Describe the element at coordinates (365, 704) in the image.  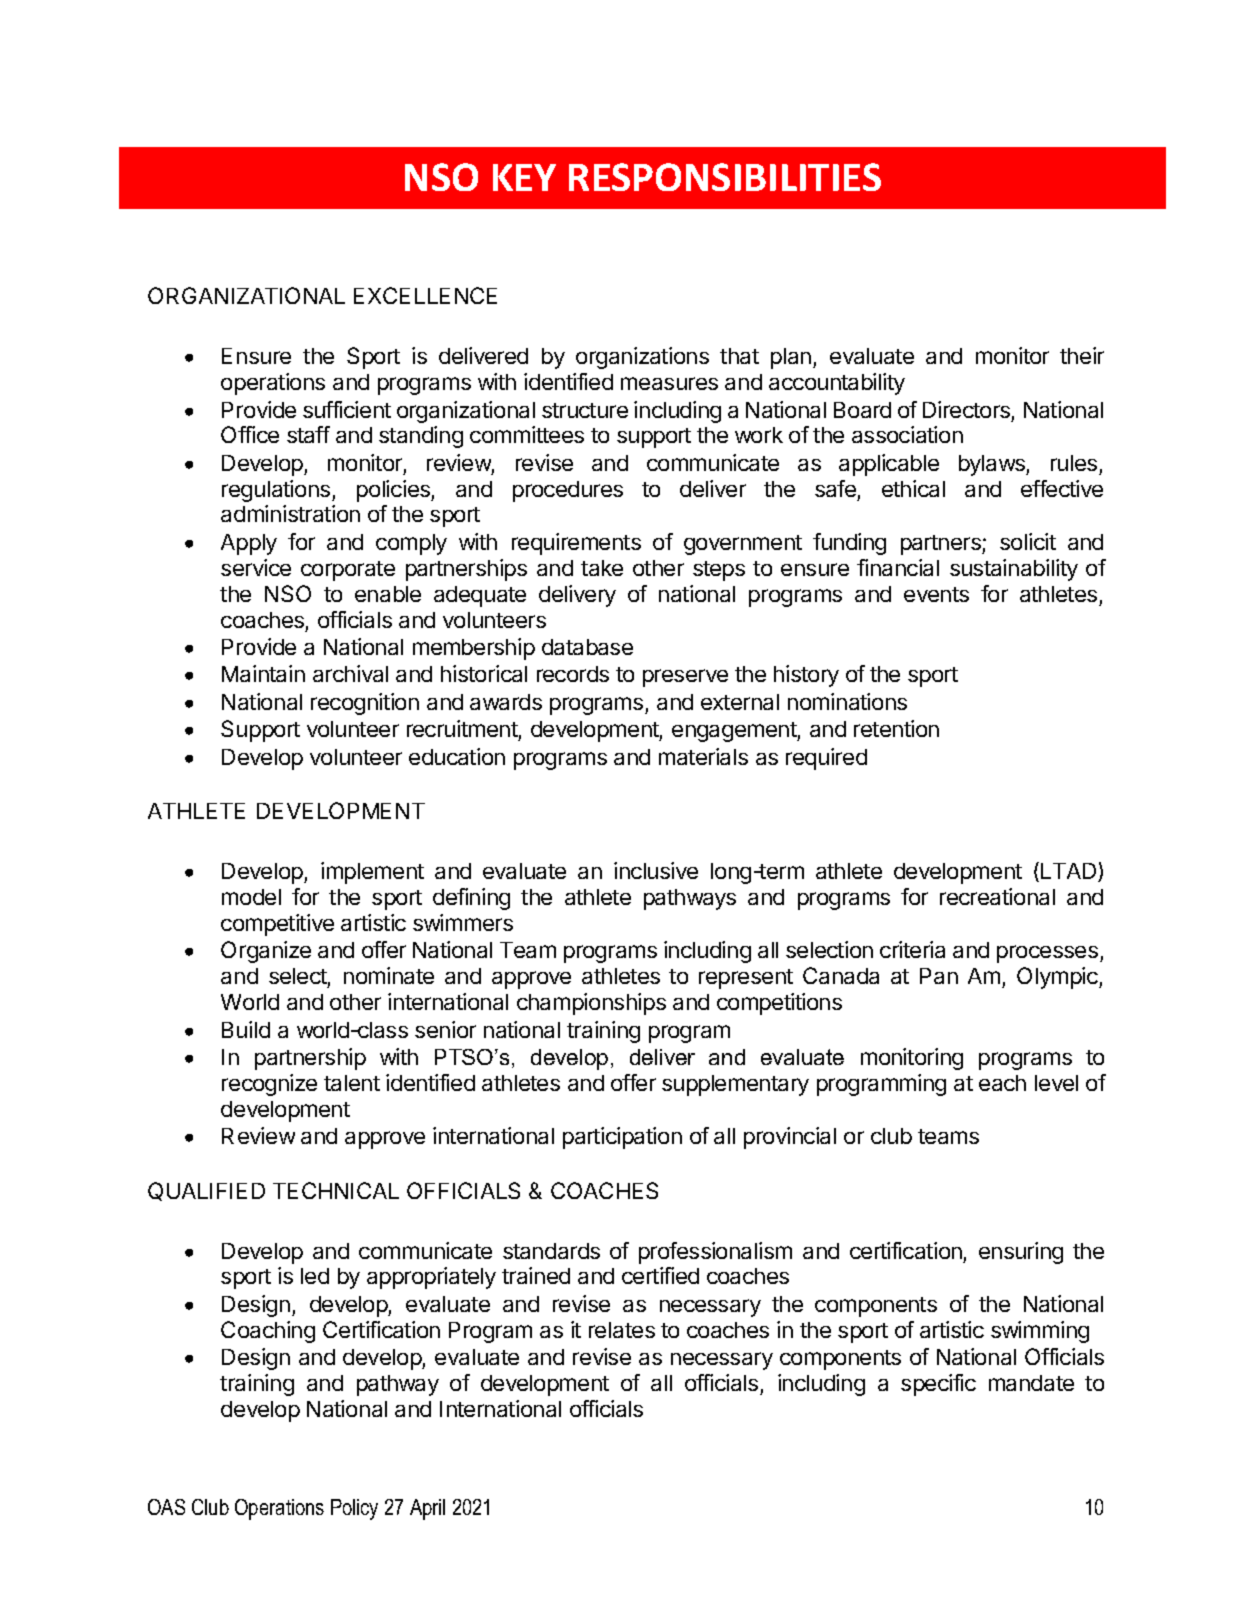
I see `recognition` at that location.
